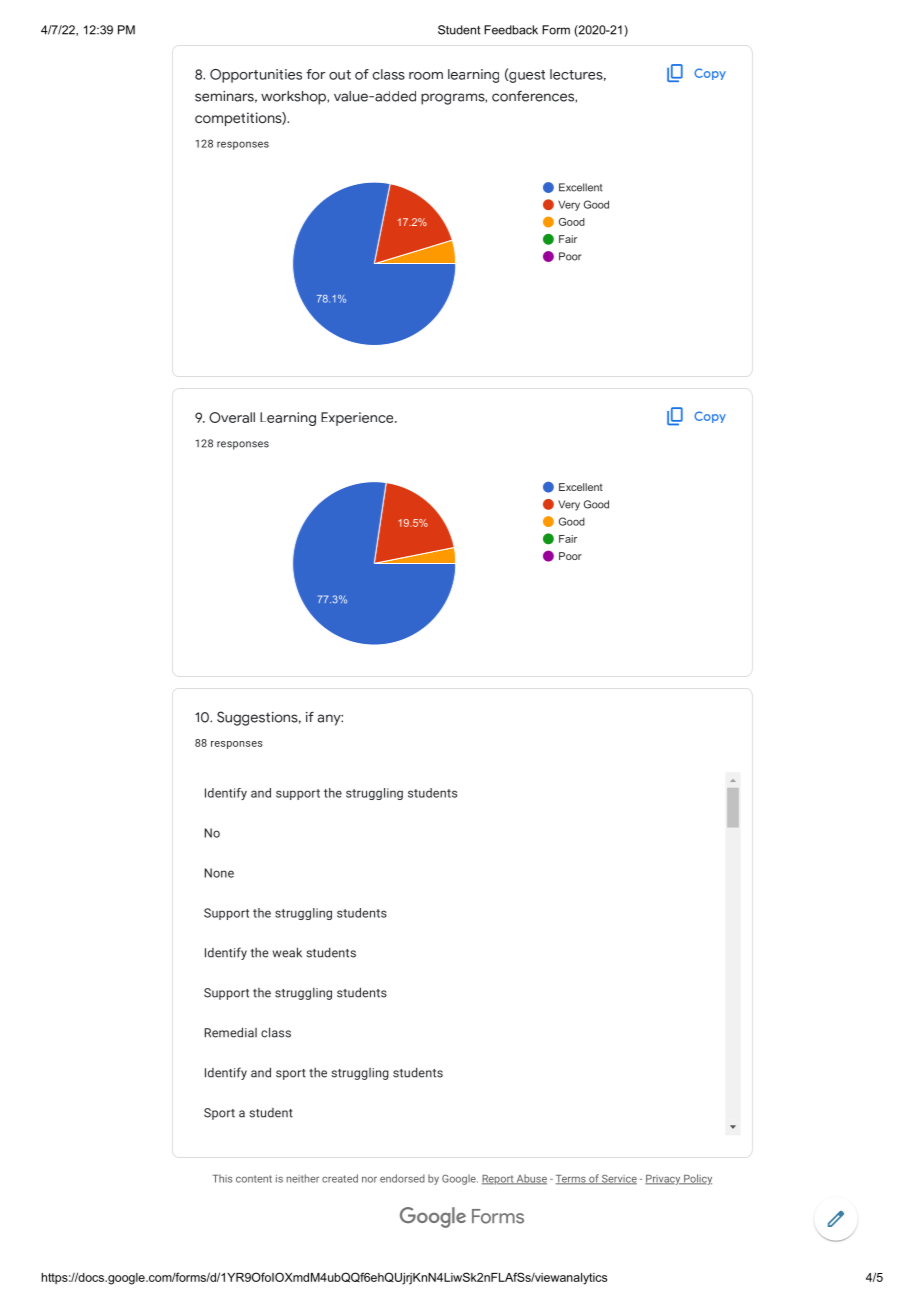 This page has height=1308, width=924. What do you see at coordinates (358, 419) in the page?
I see `Experience` at bounding box center [358, 419].
